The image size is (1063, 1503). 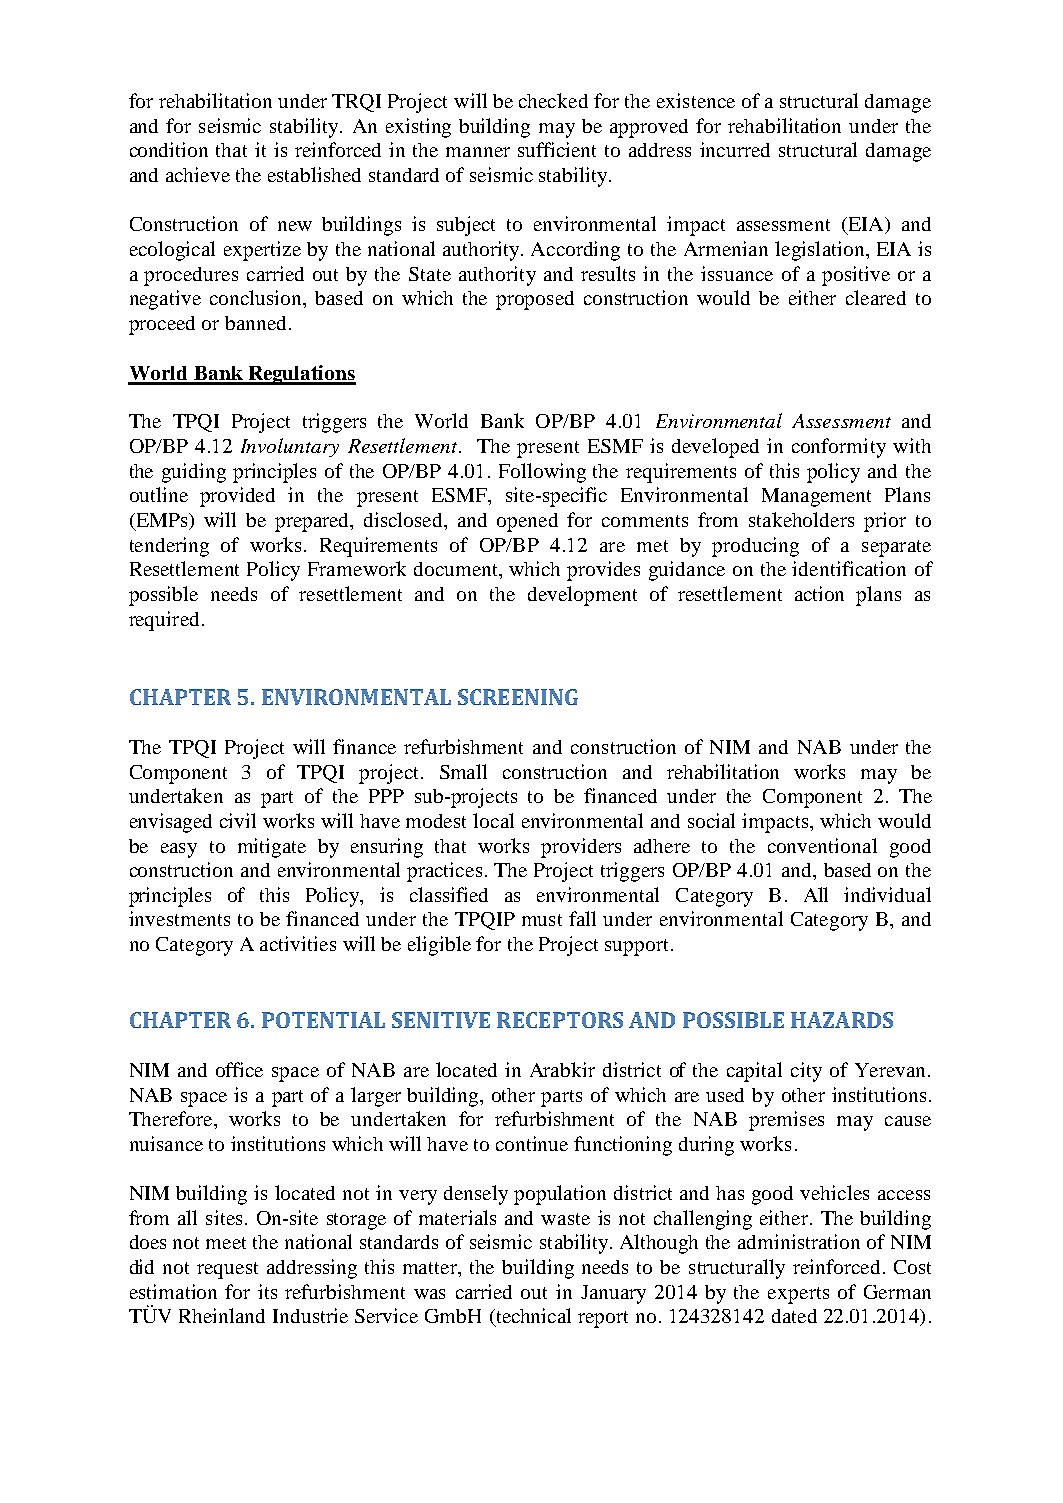 I want to click on action, so click(x=819, y=593).
